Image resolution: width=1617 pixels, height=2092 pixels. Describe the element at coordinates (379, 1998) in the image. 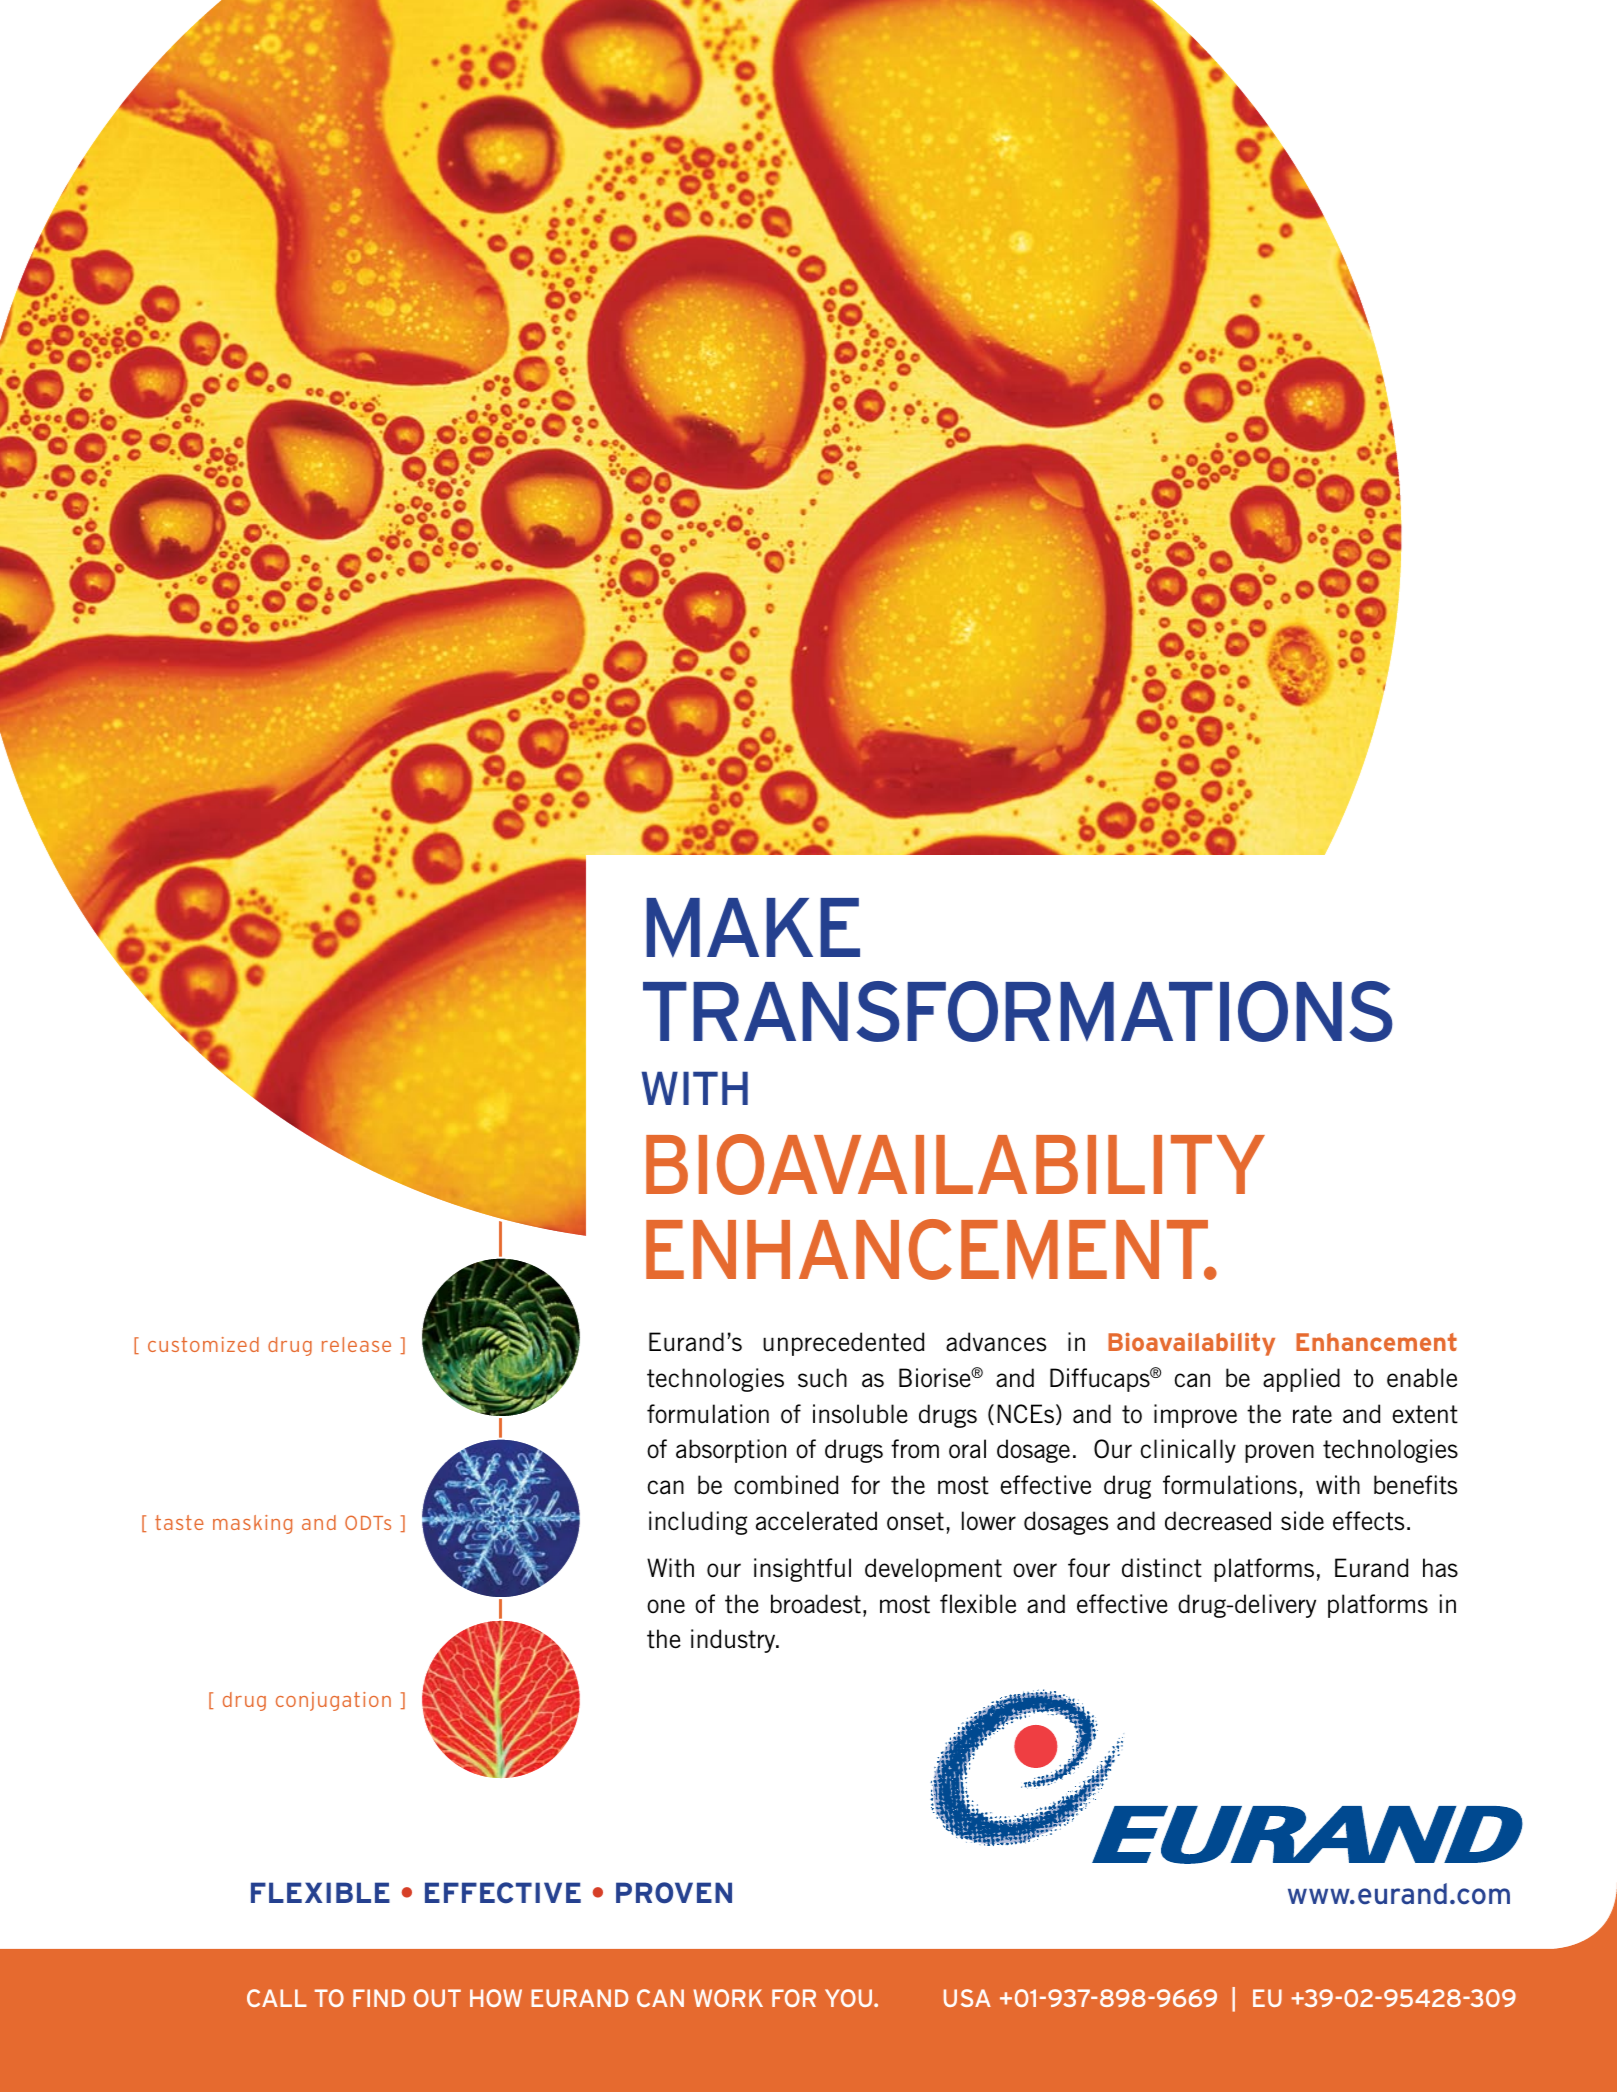

I see `find` at that location.
